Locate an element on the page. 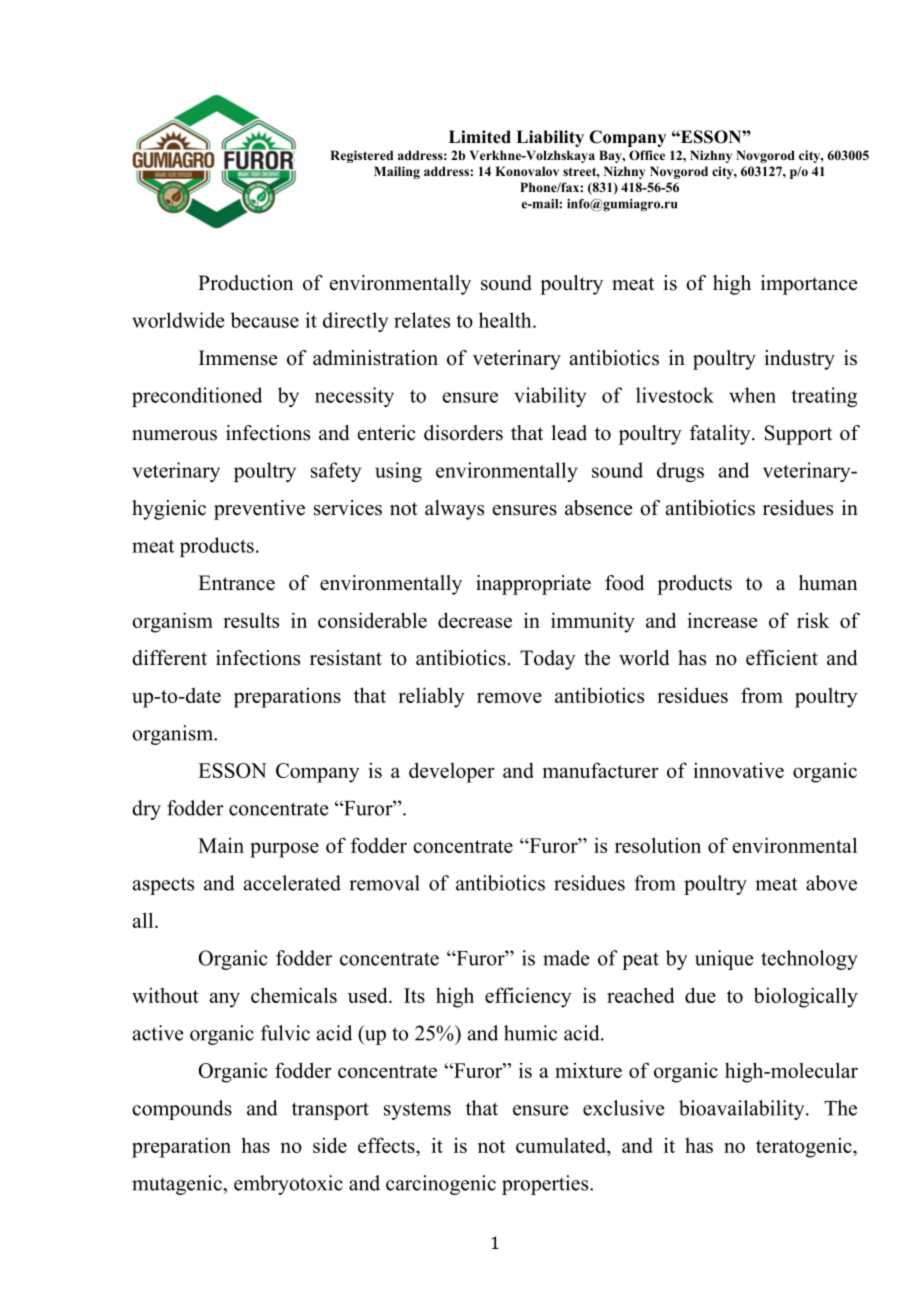  health is located at coordinates (506, 320).
